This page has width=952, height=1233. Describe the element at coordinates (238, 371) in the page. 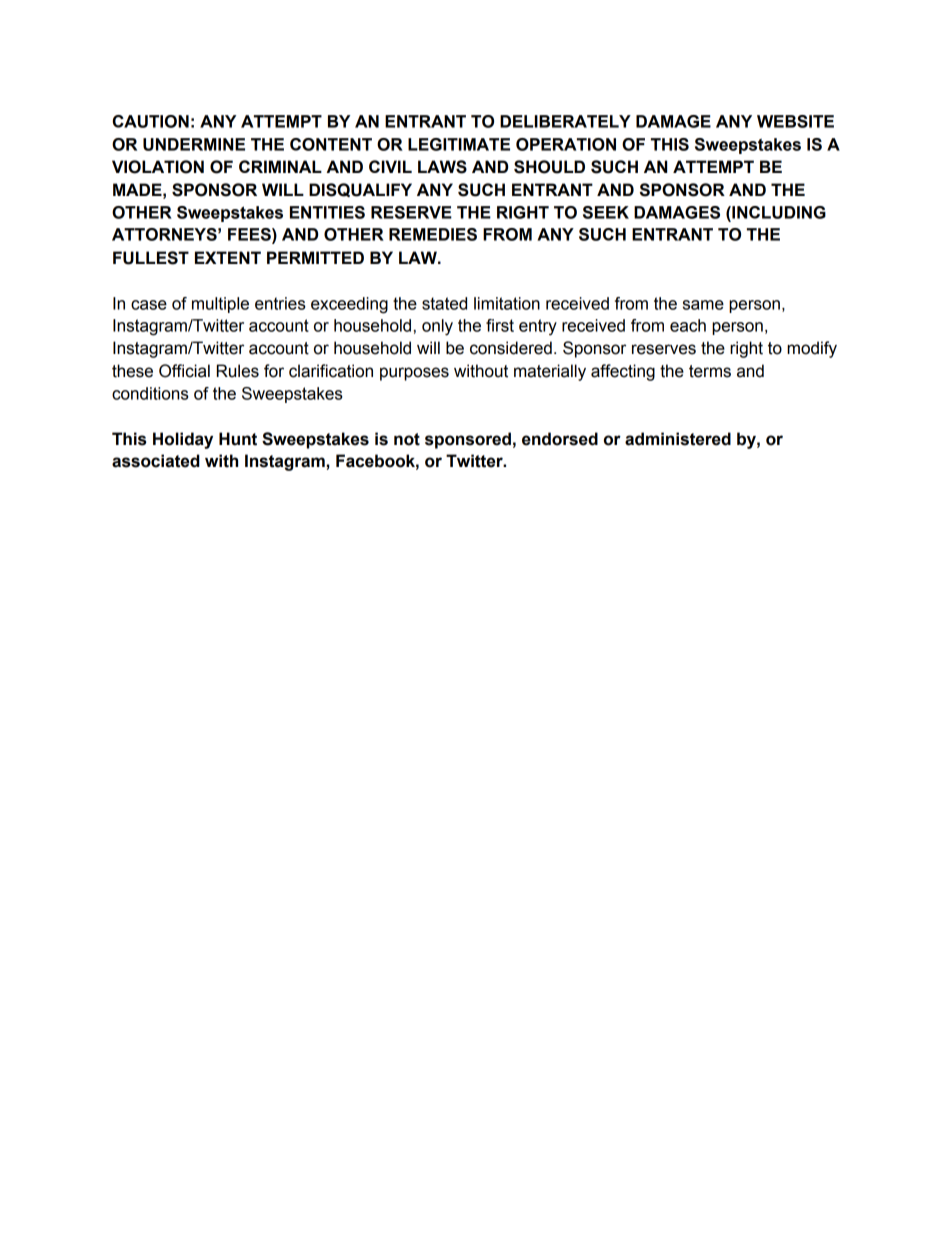

I see `Rules` at that location.
